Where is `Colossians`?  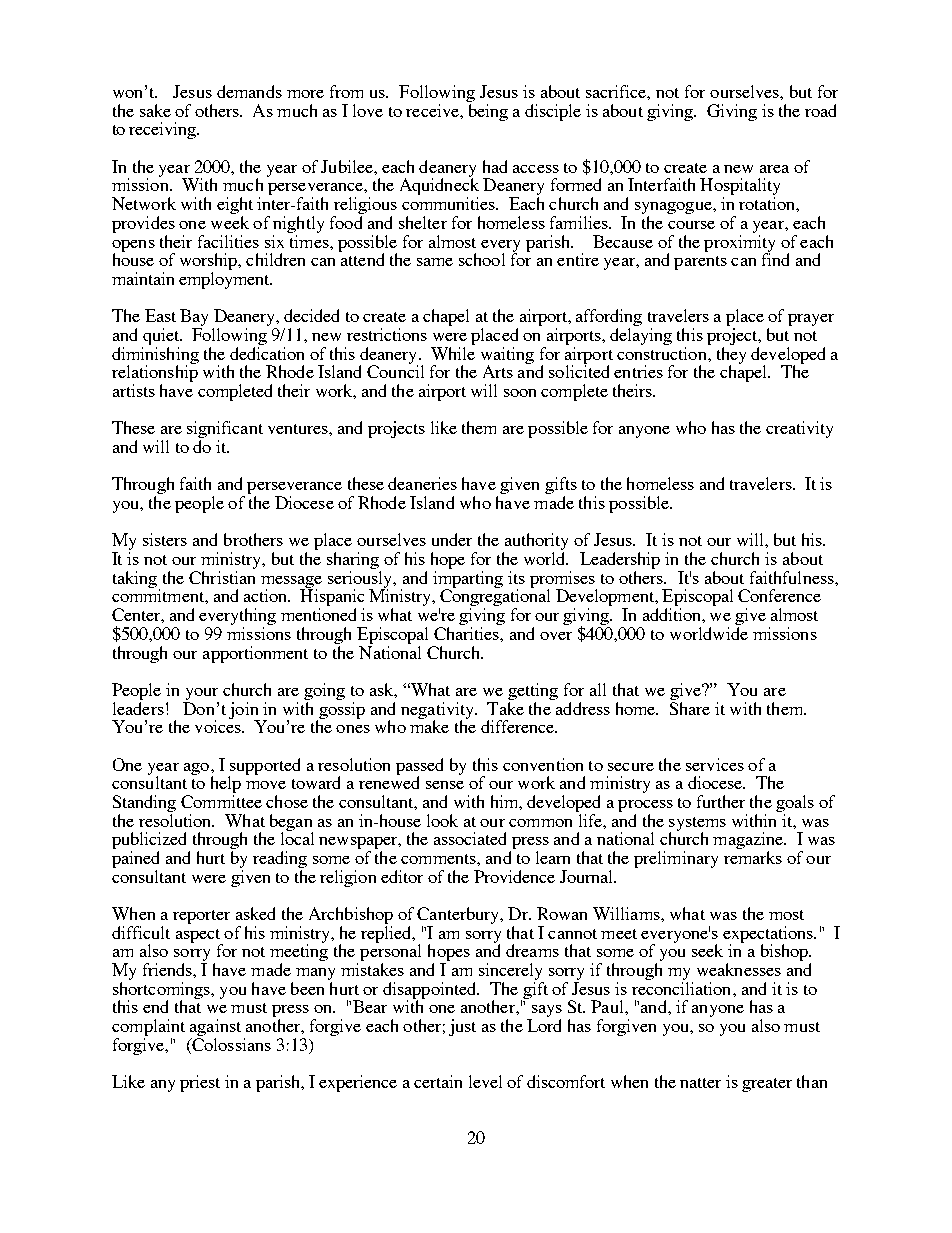
Colossians is located at coordinates (230, 1046).
